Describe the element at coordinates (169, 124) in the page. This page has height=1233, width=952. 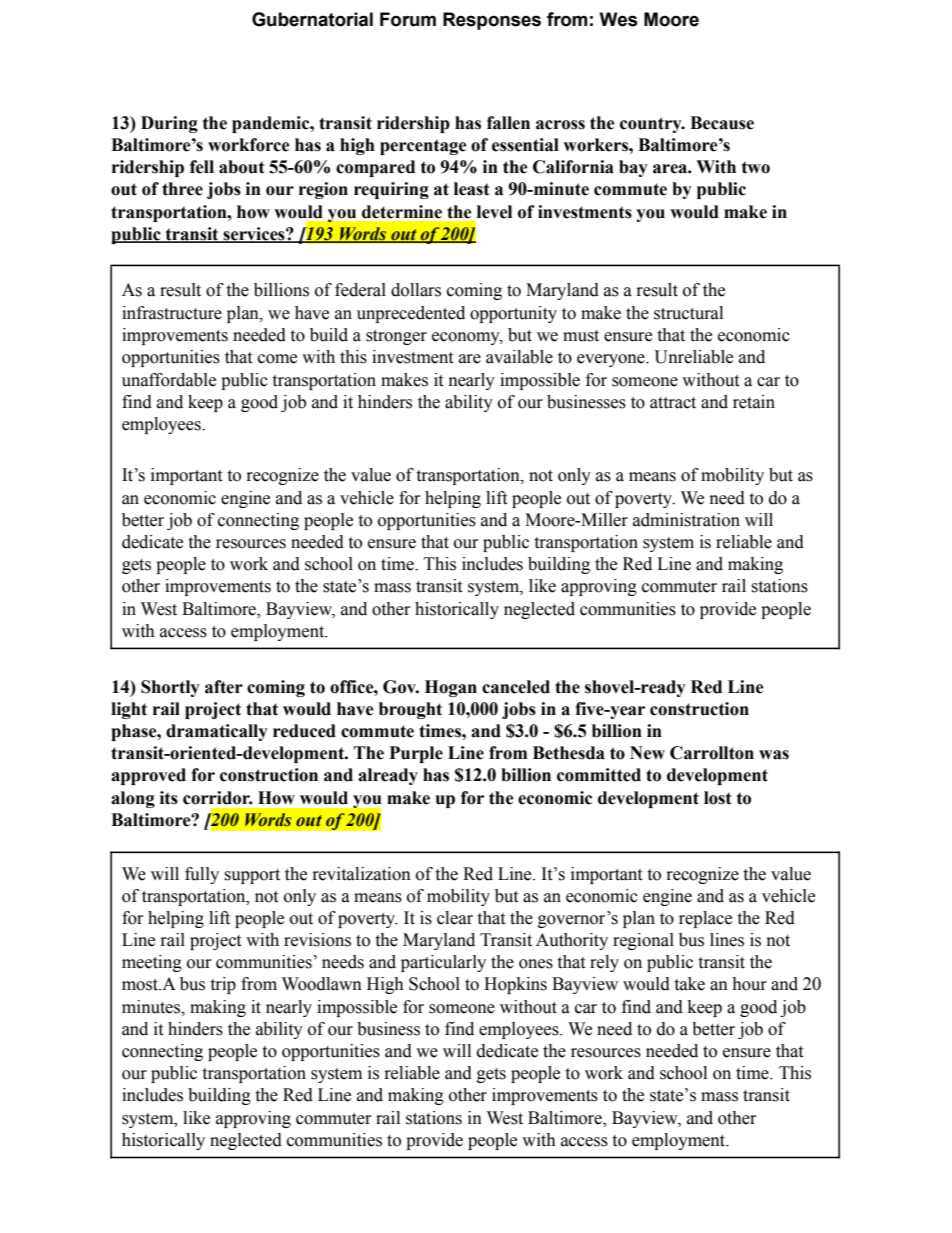
I see `During` at that location.
